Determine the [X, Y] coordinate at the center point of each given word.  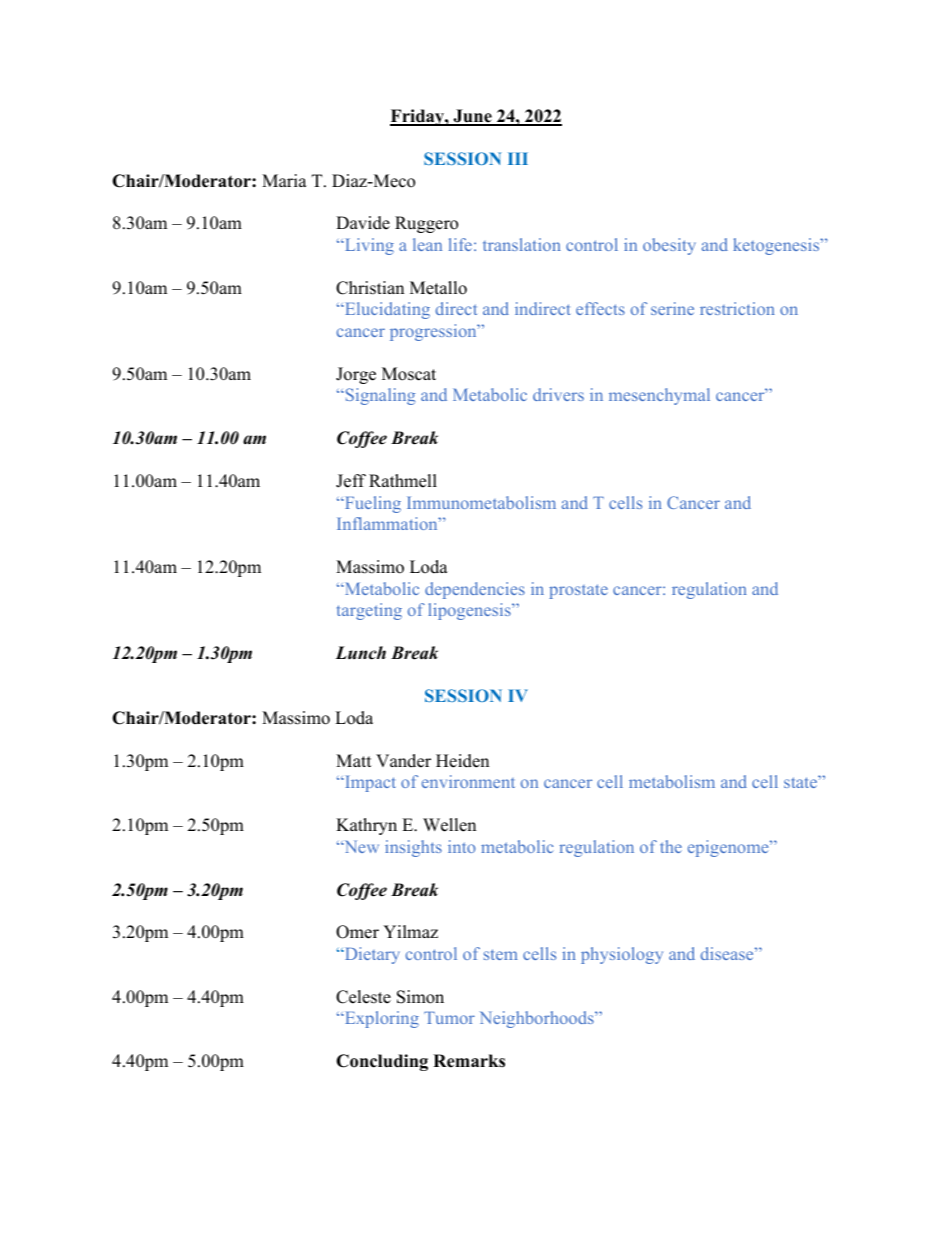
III [518, 158]
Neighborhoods [538, 1019]
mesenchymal [659, 396]
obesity [669, 246]
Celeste [363, 997]
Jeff [351, 481]
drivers [558, 394]
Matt [354, 760]
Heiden [462, 761]
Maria [284, 180]
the [671, 846]
